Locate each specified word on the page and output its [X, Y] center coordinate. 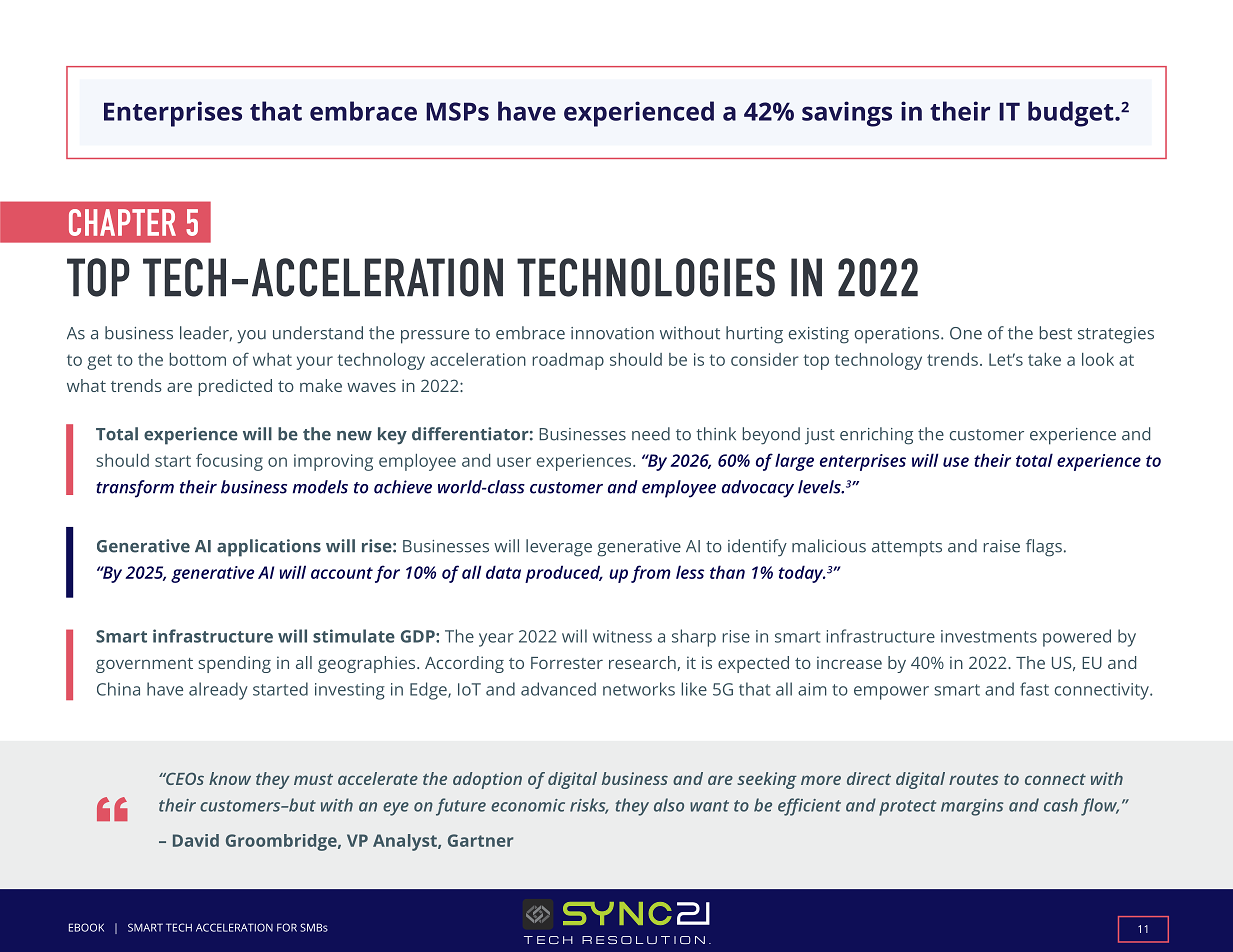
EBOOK [86, 927]
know [230, 778]
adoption [487, 780]
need [651, 434]
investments [989, 636]
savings [847, 114]
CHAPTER [122, 222]
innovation [612, 333]
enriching [876, 436]
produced [564, 574]
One [966, 333]
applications [269, 548]
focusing [229, 462]
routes [974, 779]
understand [318, 333]
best [1056, 333]
